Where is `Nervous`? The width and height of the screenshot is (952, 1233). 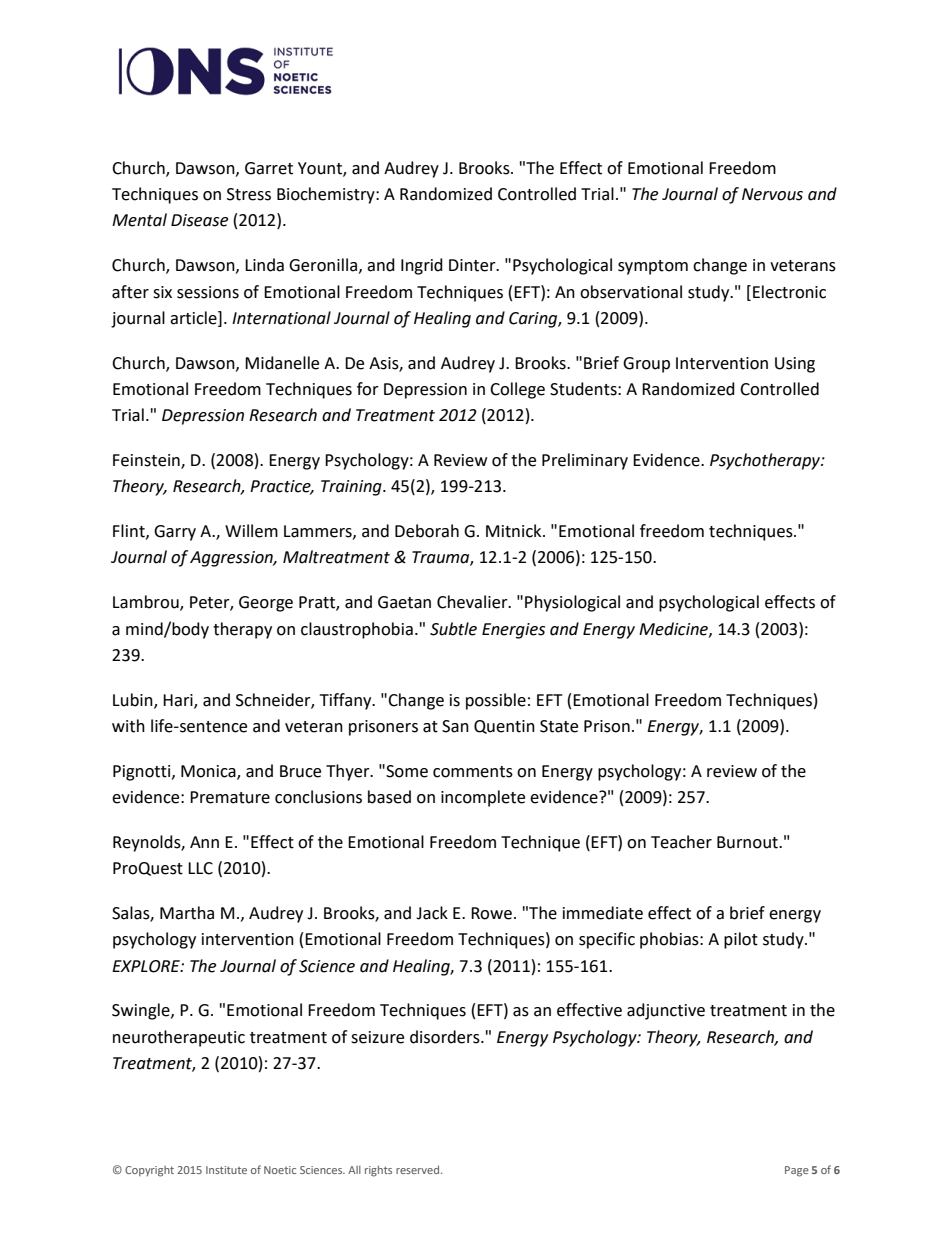
Nervous is located at coordinates (772, 194).
